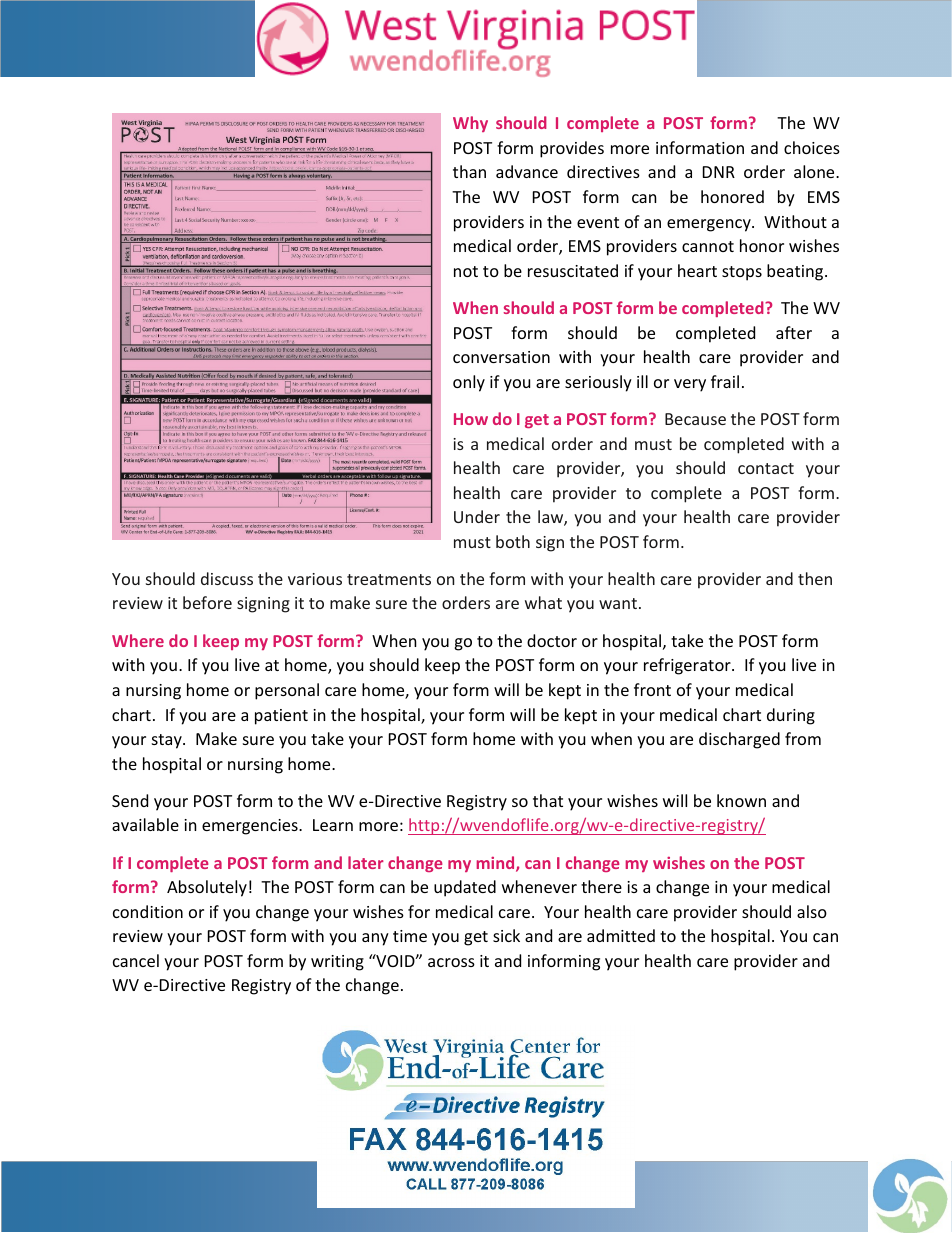  Describe the element at coordinates (812, 911) in the screenshot. I see `also` at that location.
